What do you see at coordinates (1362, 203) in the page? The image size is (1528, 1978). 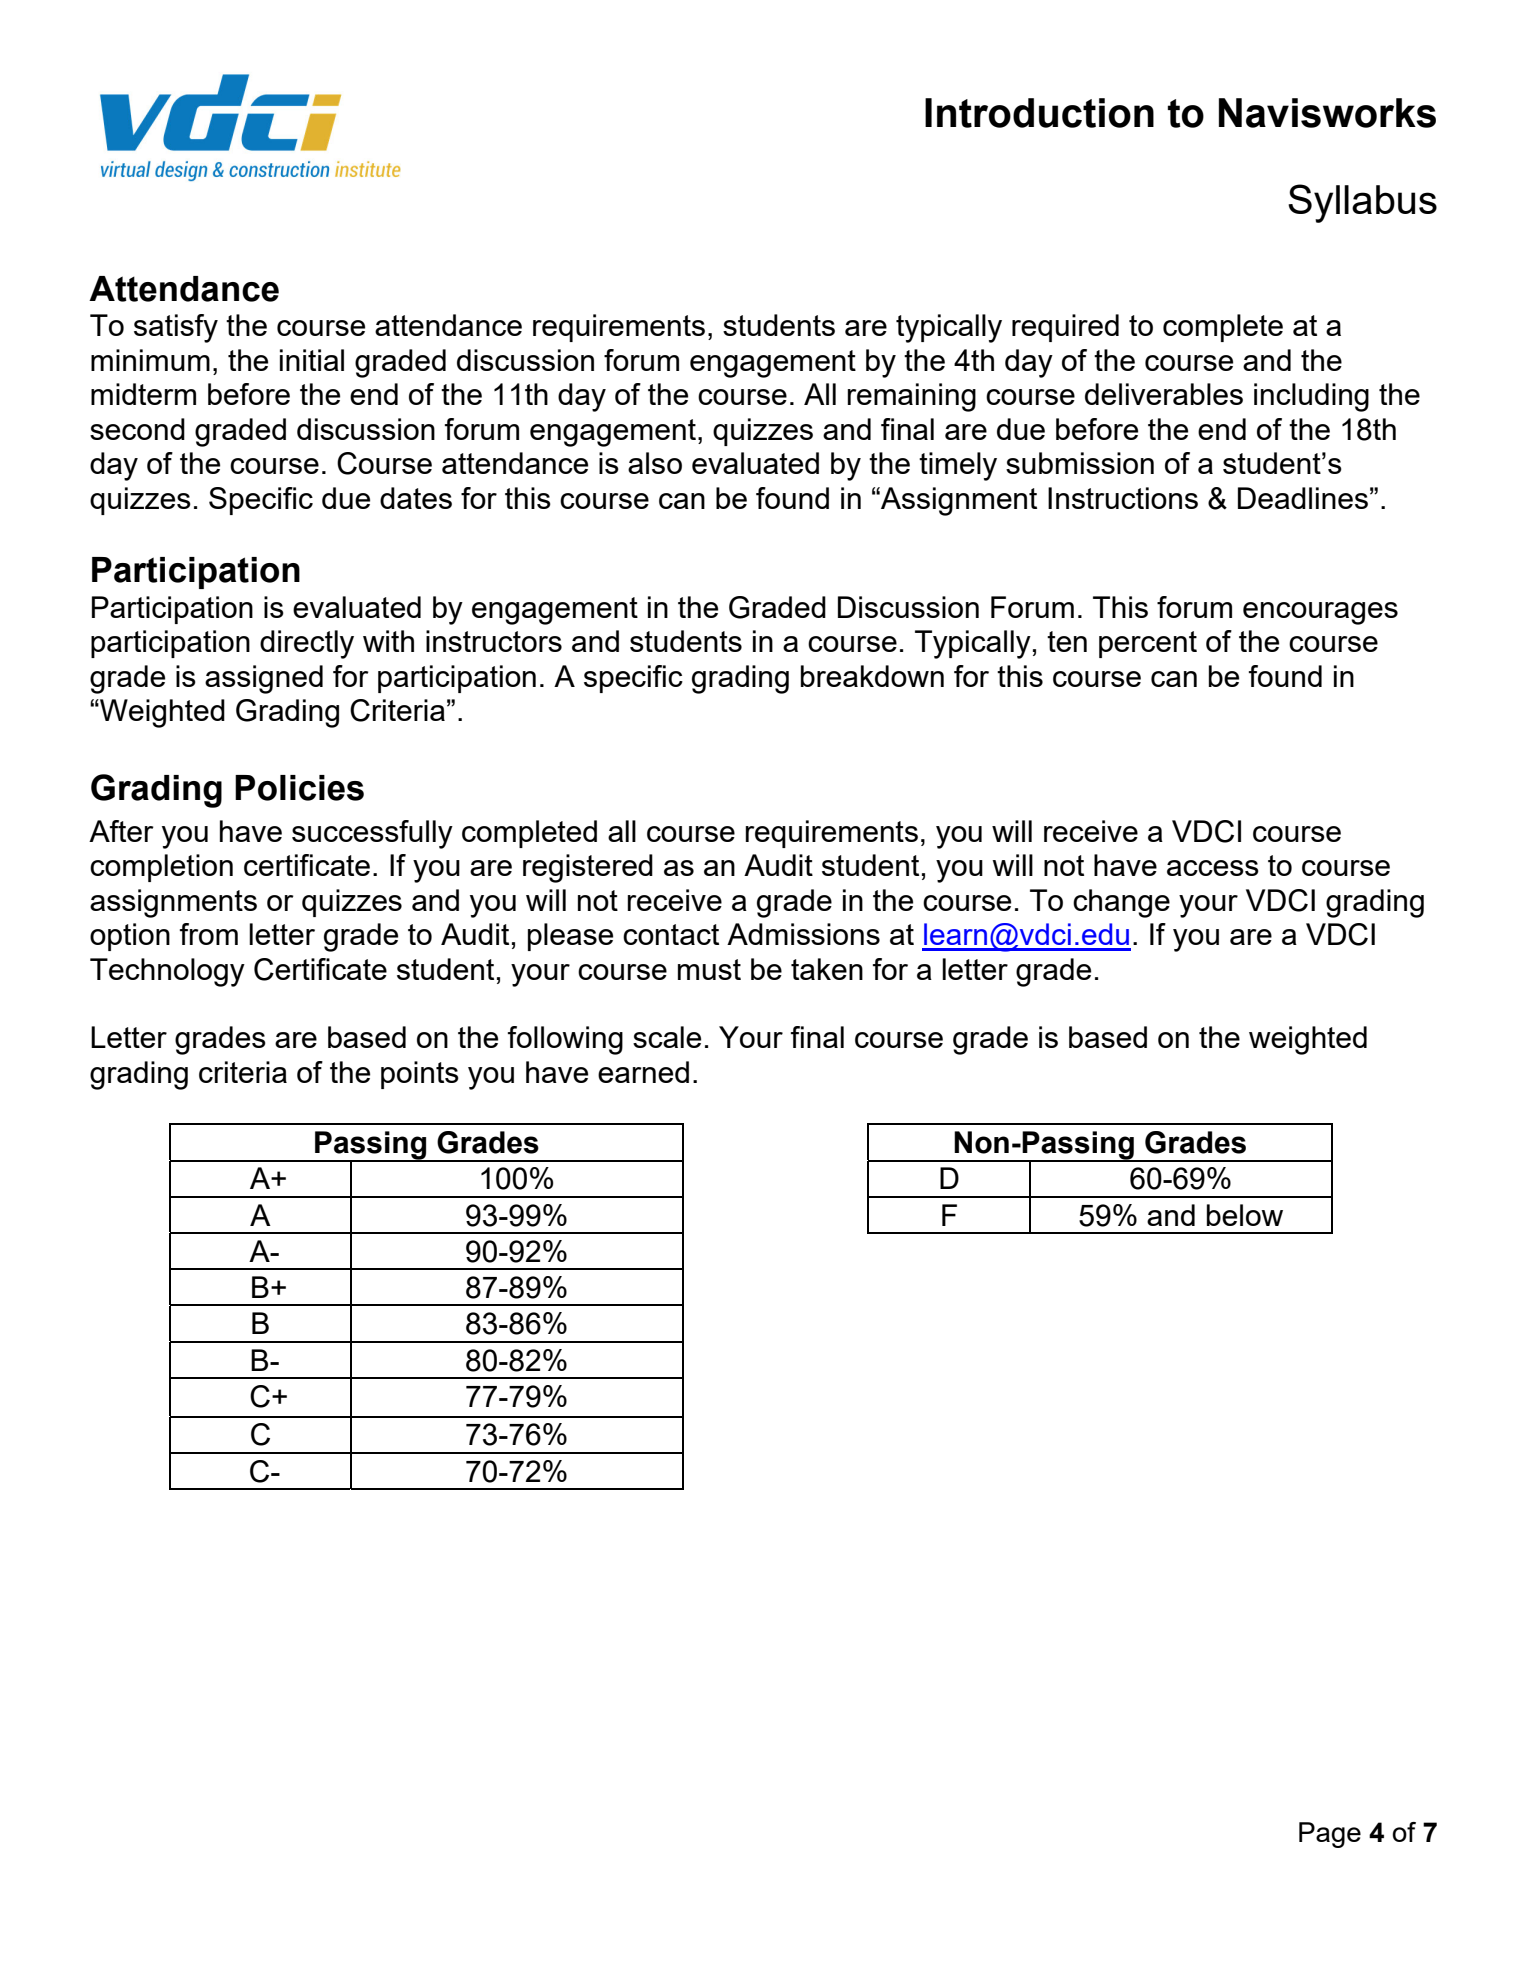 I see `Syllabus` at bounding box center [1362, 203].
